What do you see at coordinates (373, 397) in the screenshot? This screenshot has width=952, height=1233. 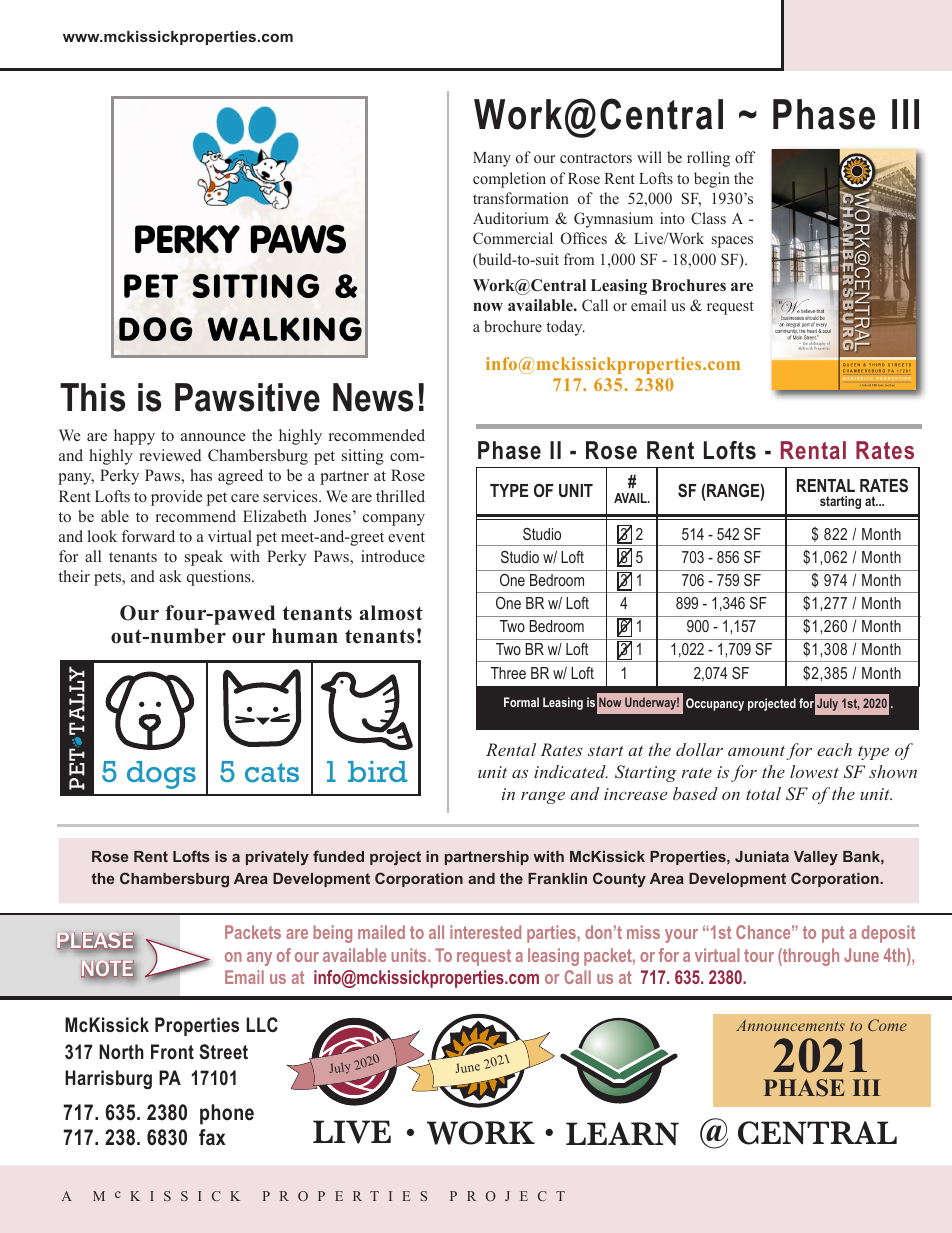 I see `News` at bounding box center [373, 397].
